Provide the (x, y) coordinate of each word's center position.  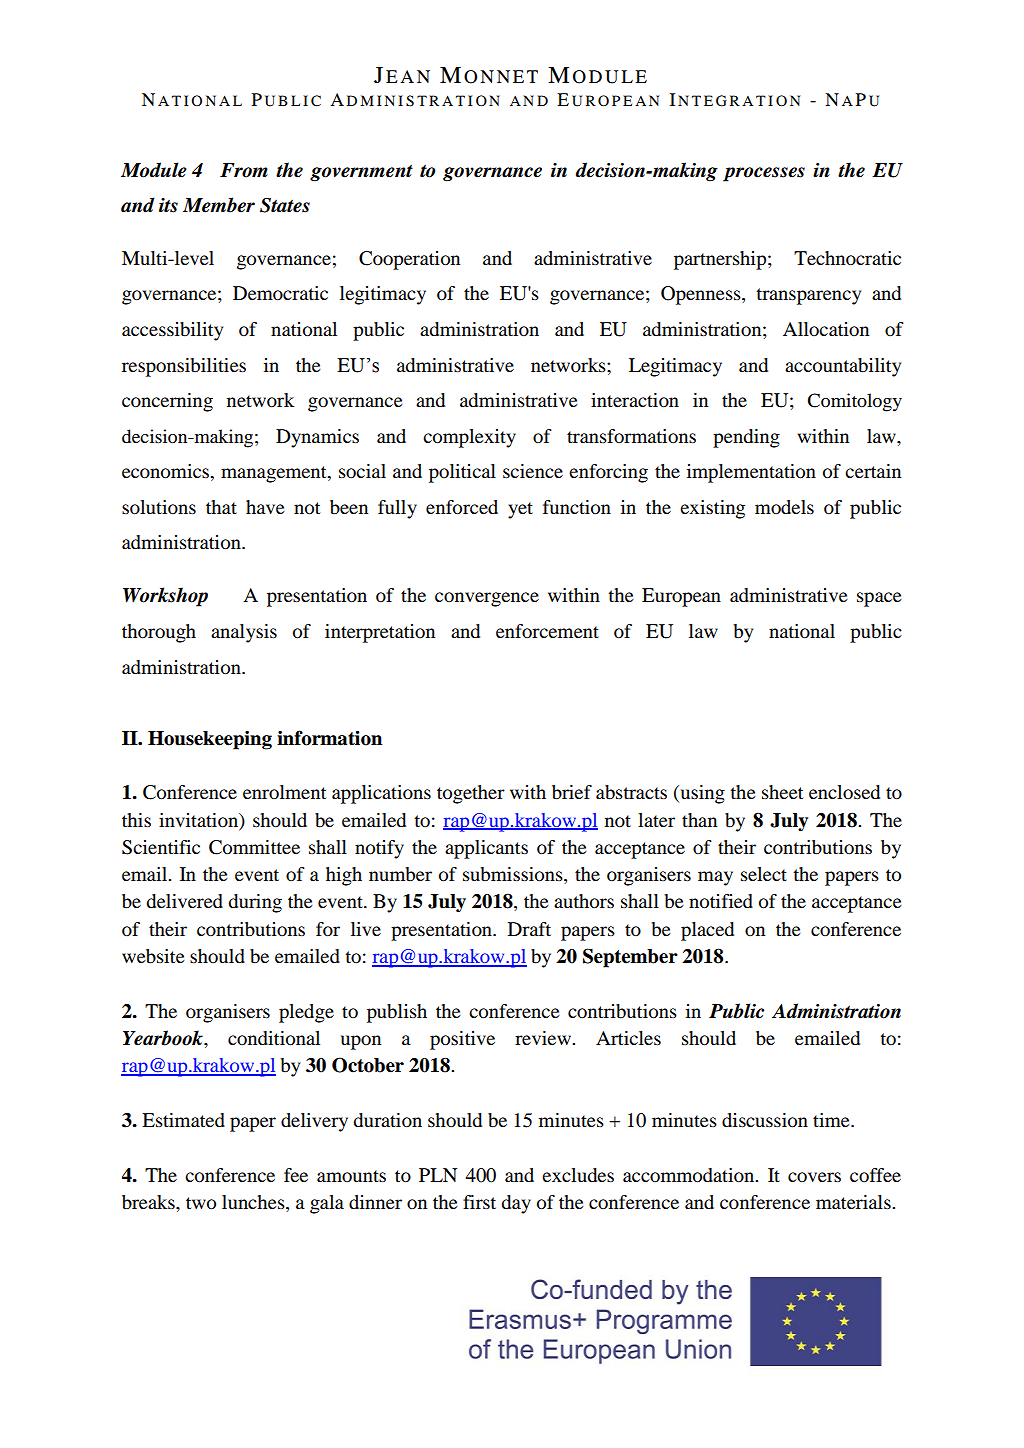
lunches (254, 1202)
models (784, 507)
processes (764, 174)
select (764, 874)
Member (219, 205)
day (516, 1204)
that (221, 507)
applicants (486, 849)
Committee (254, 847)
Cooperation (409, 260)
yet (520, 510)
